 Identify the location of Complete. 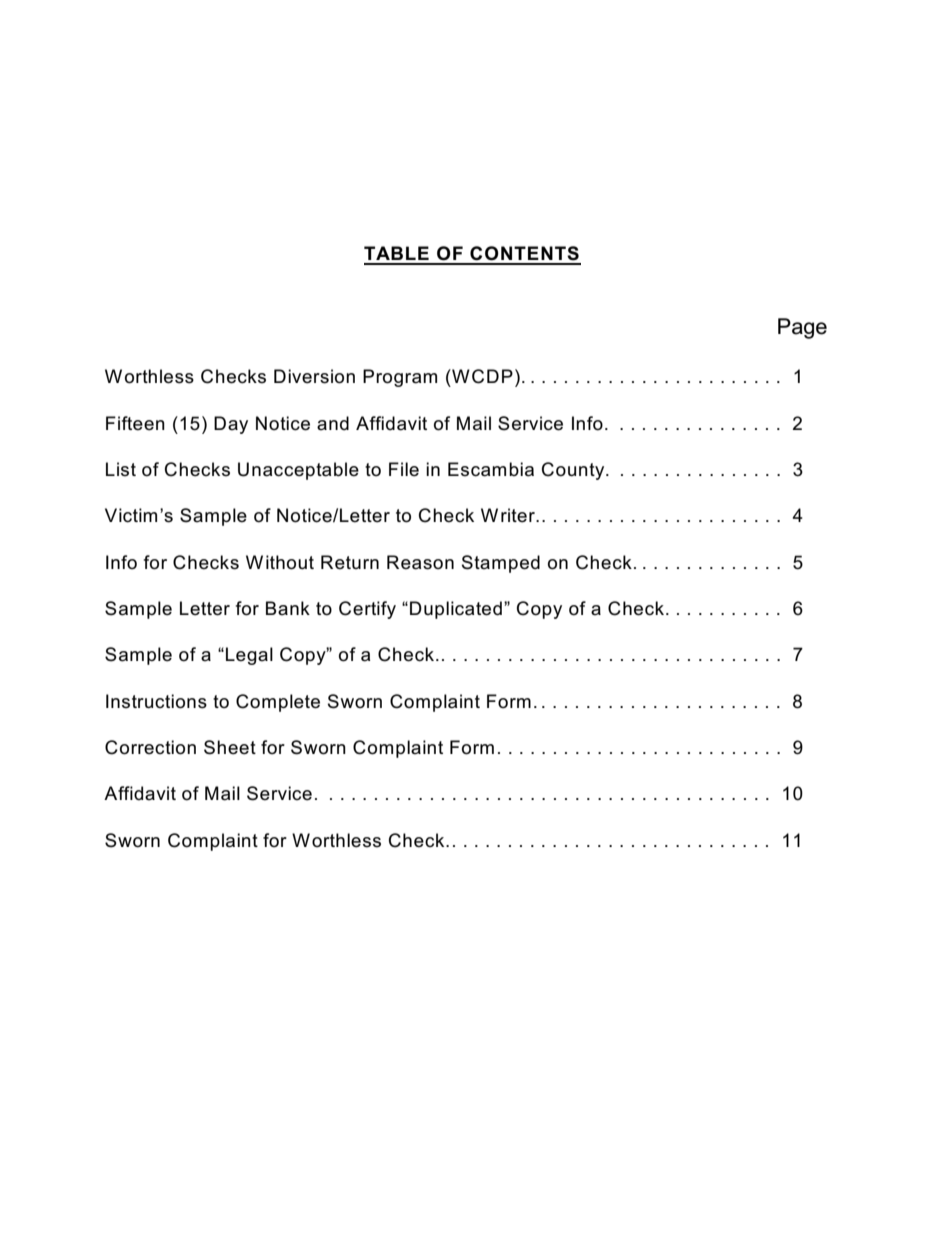
(278, 703).
